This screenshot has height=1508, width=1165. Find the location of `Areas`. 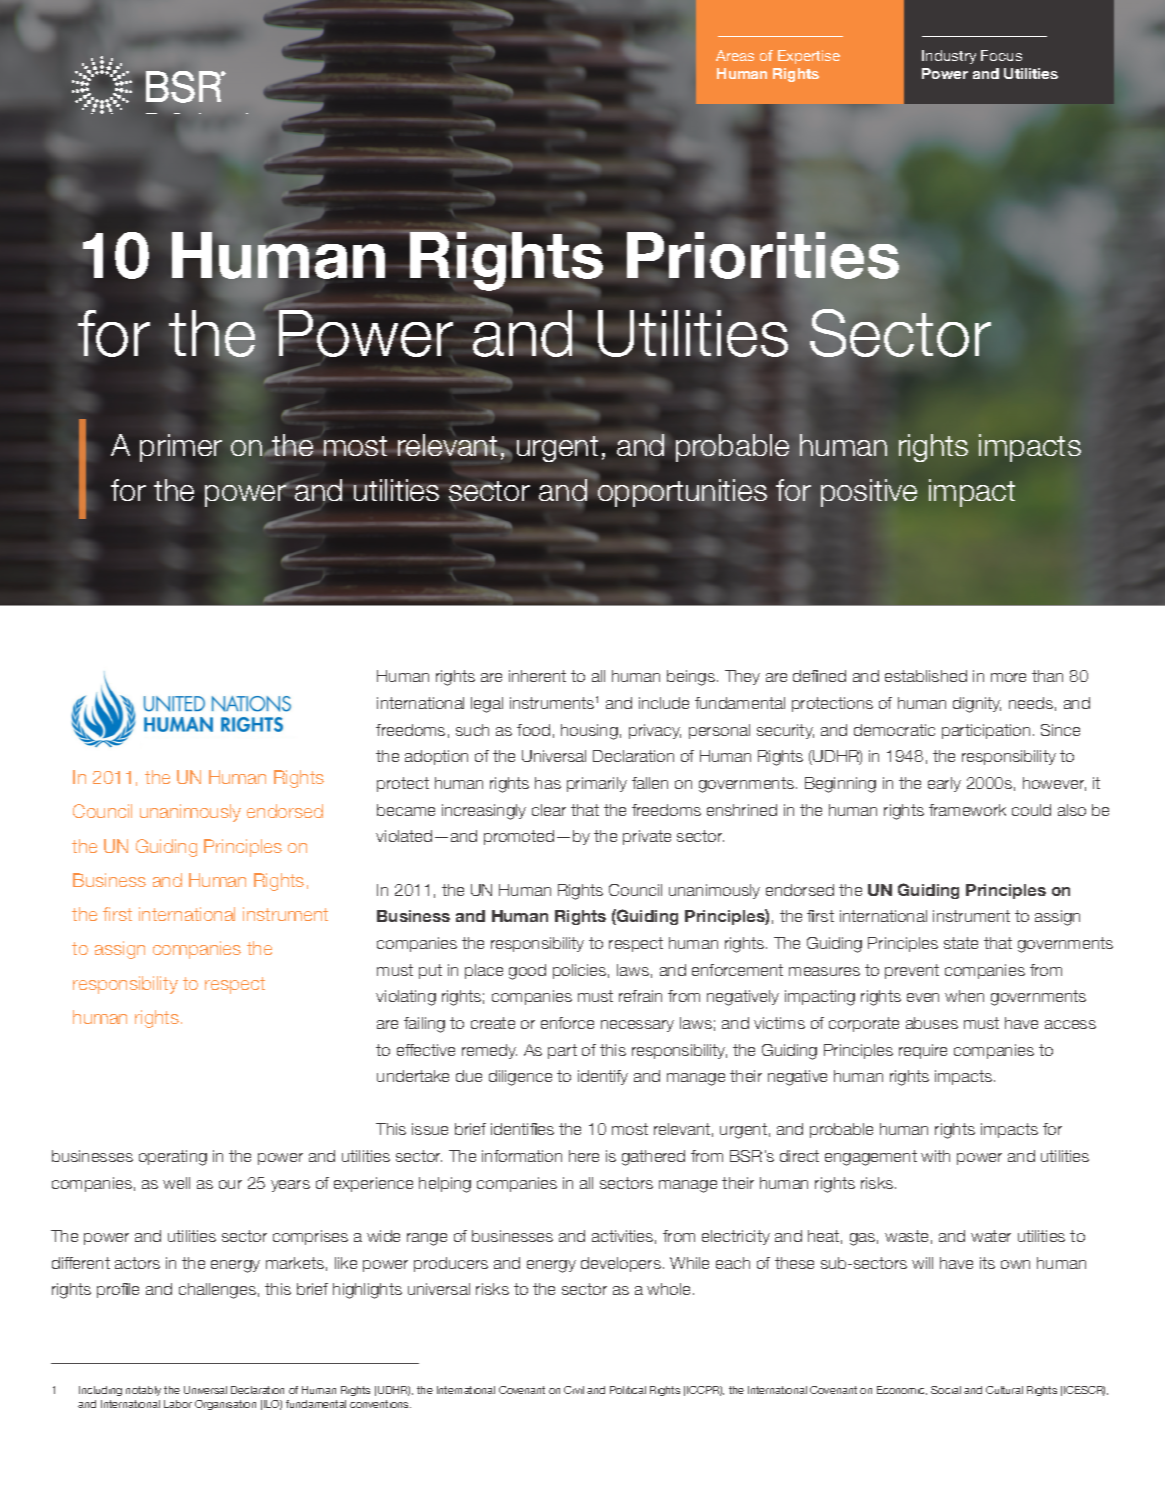

Areas is located at coordinates (735, 55).
